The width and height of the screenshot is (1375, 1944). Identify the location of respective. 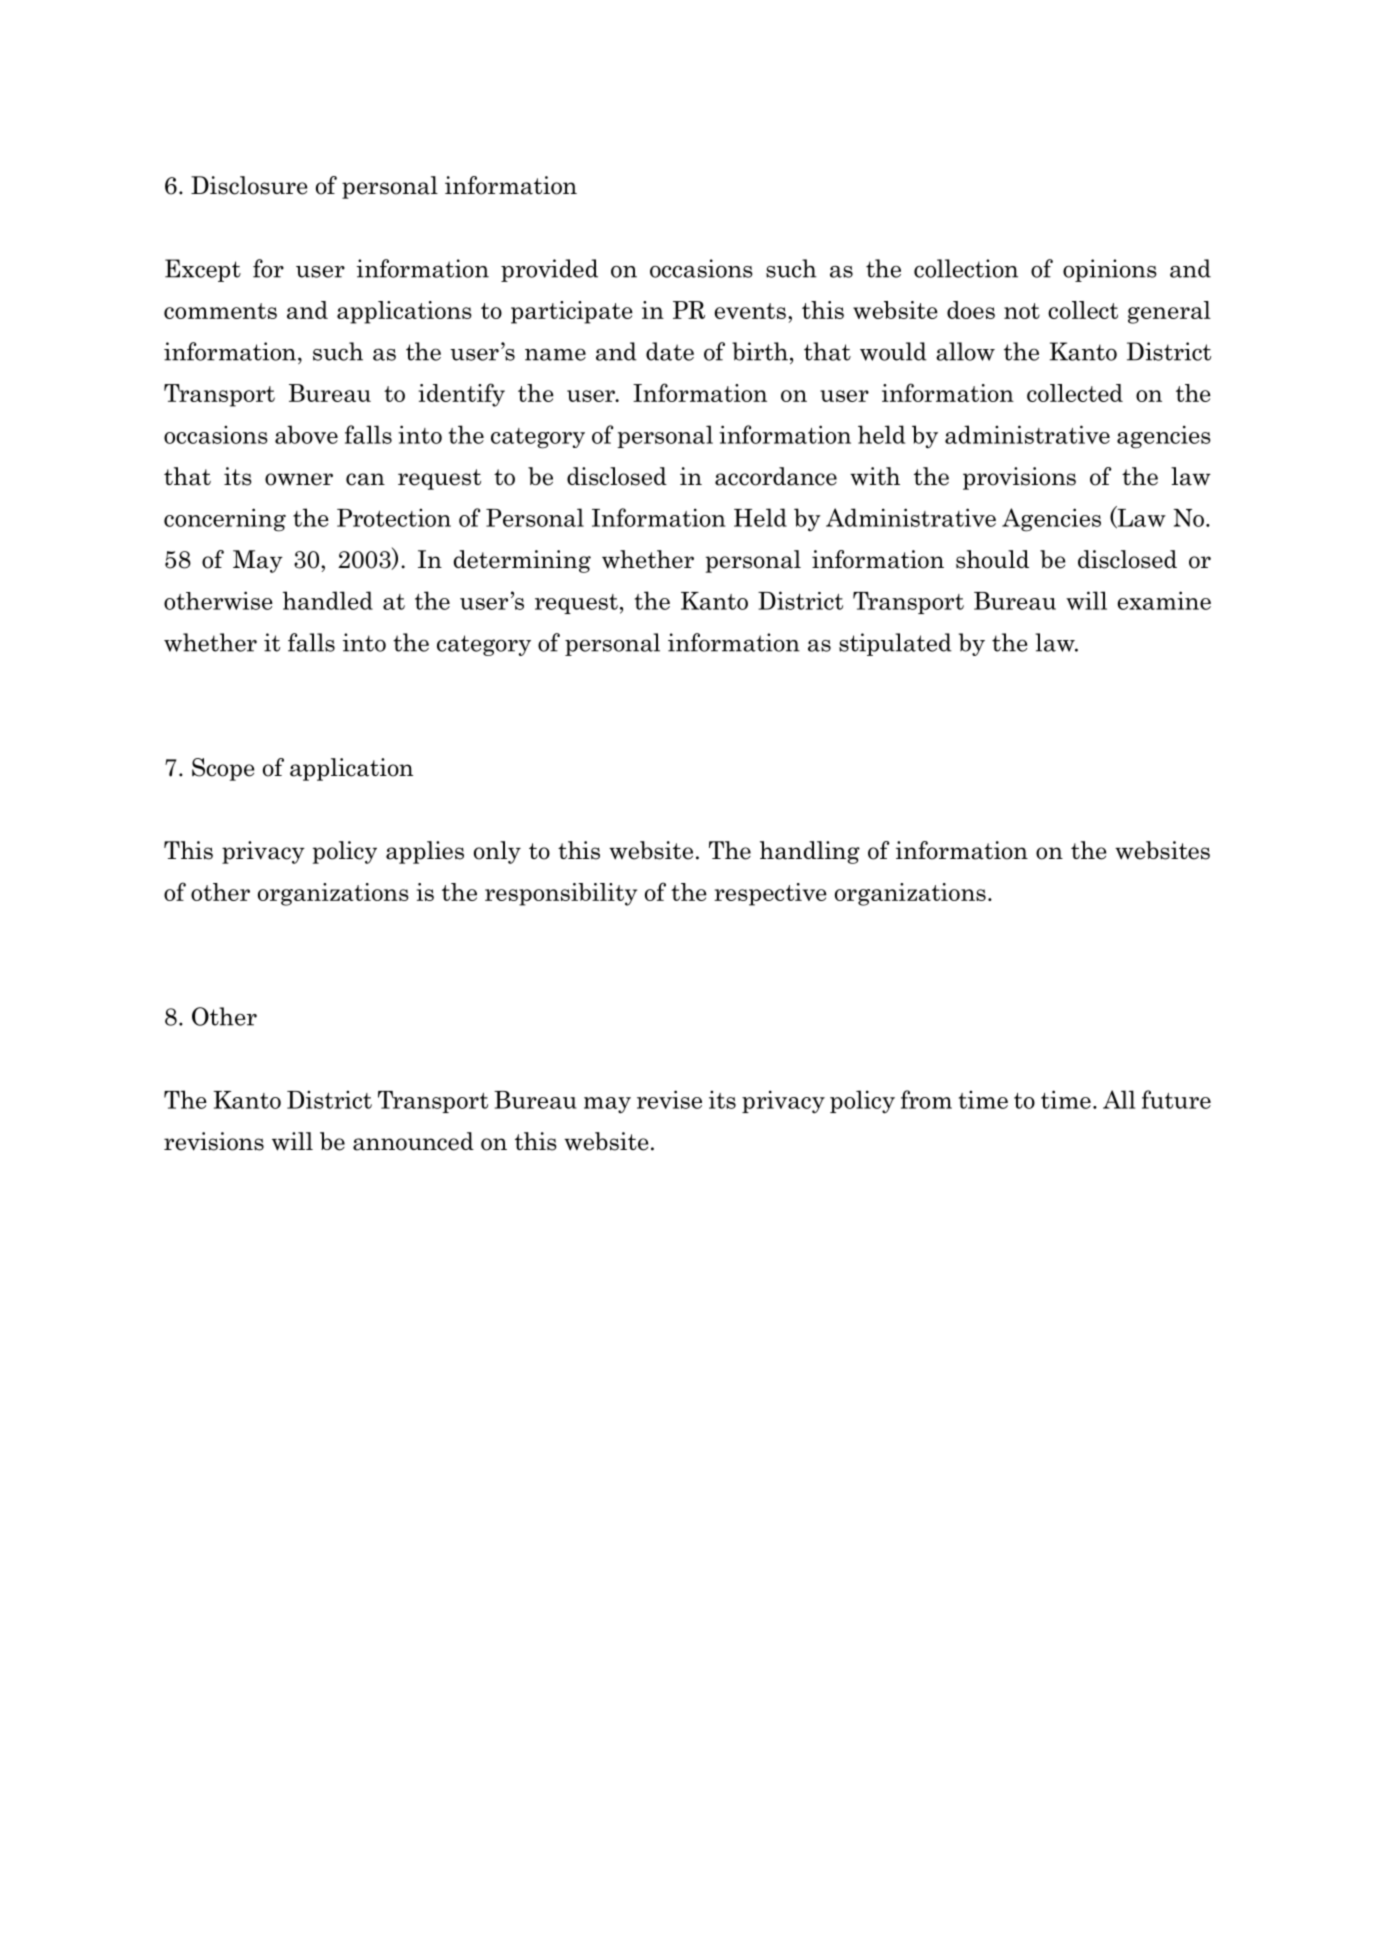
(770, 894).
